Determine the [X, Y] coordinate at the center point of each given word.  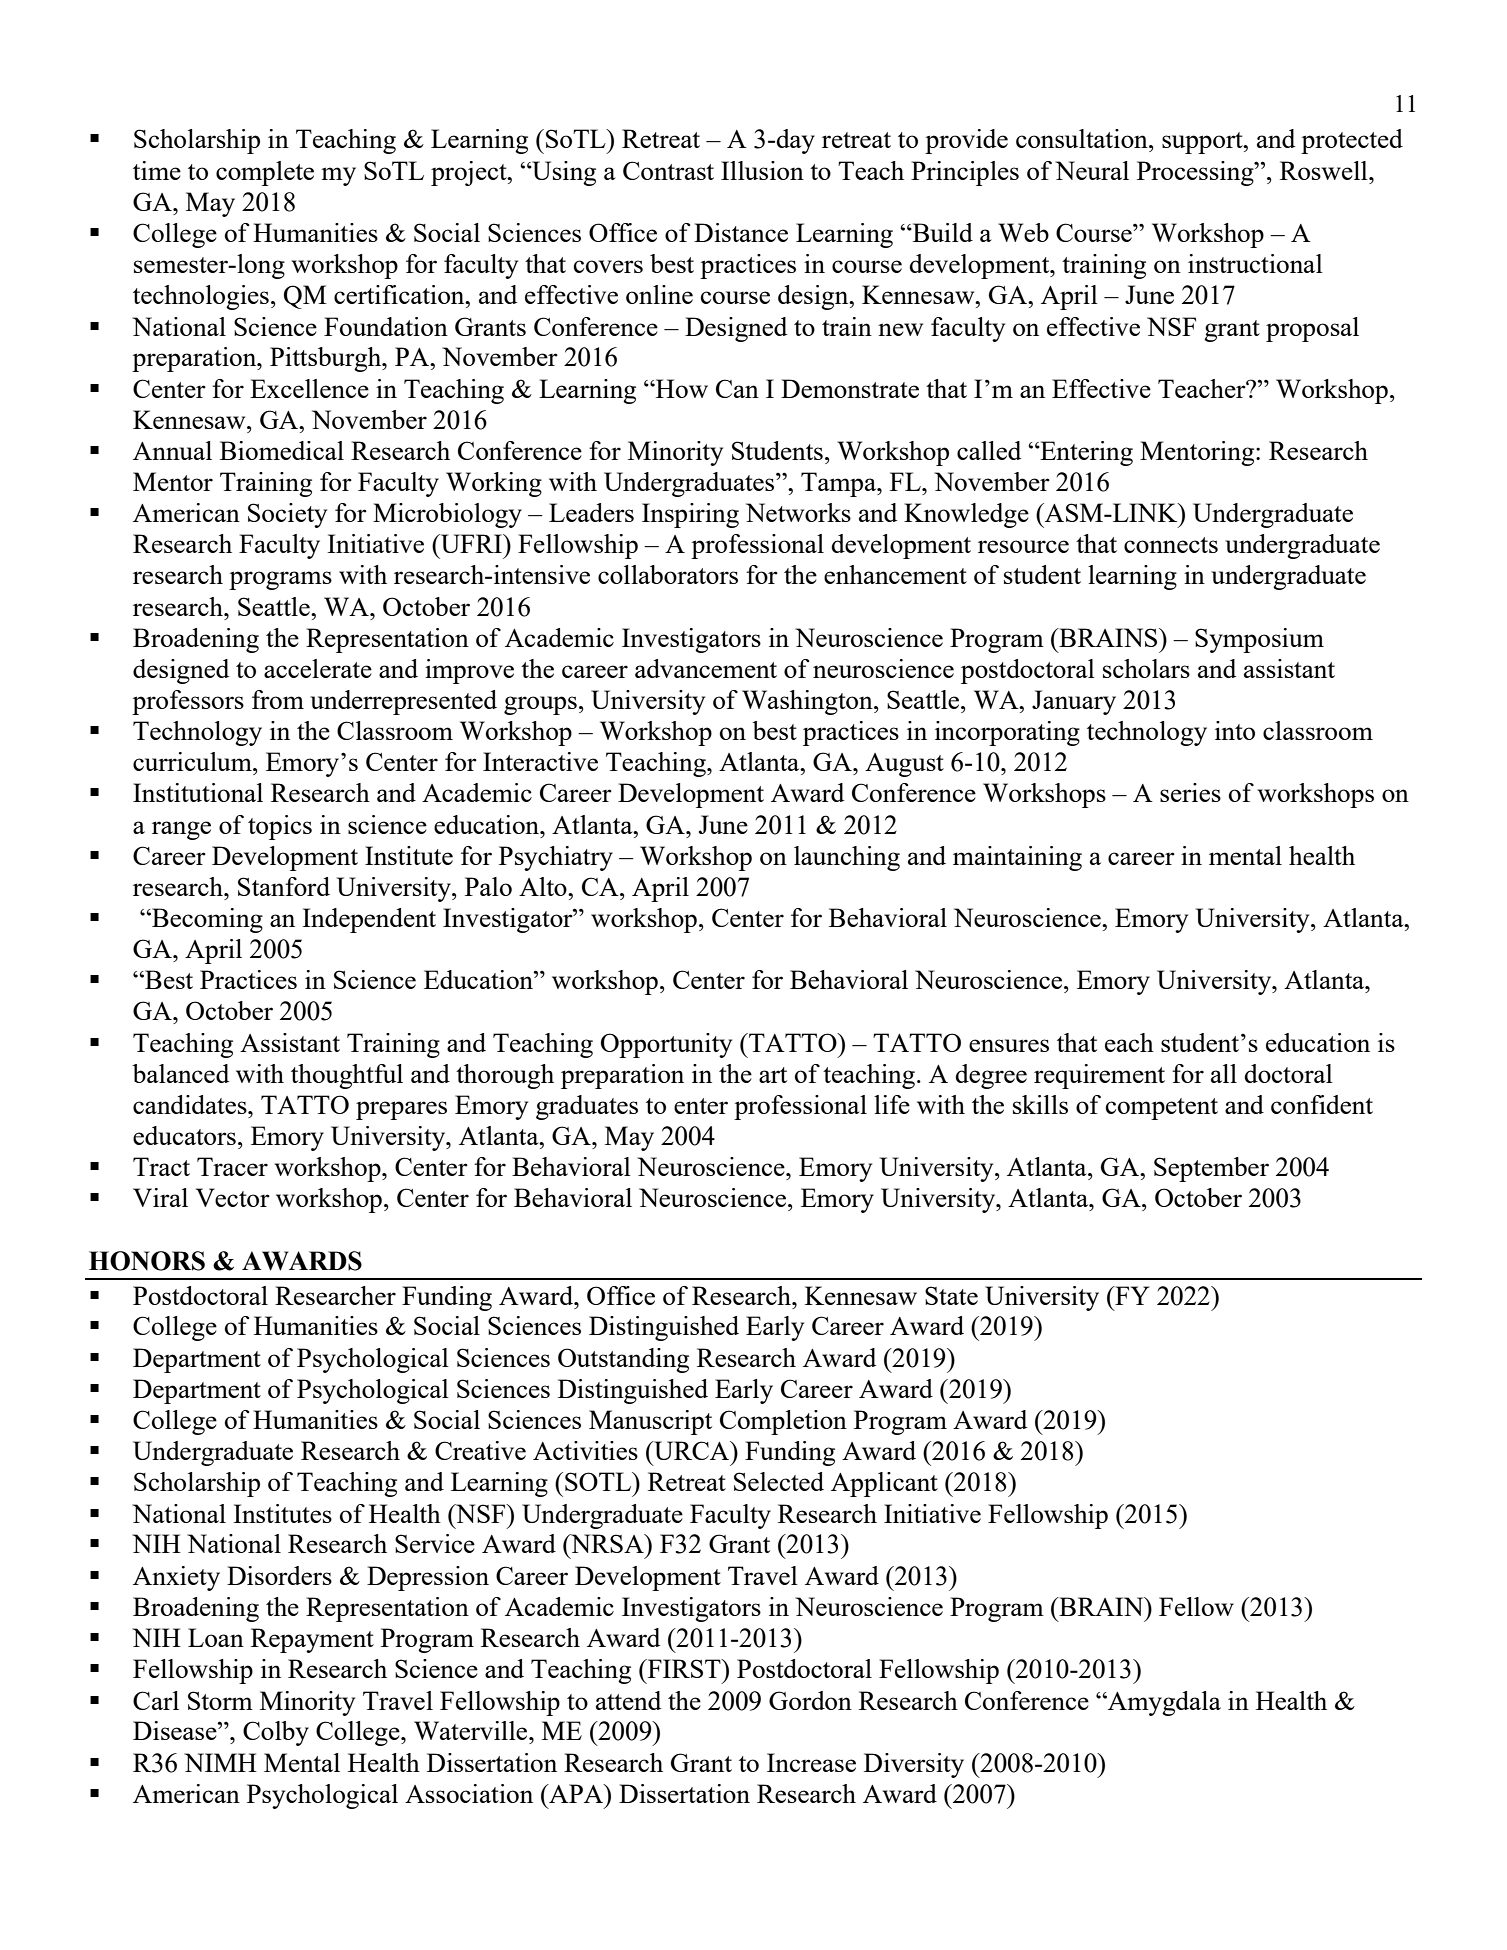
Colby [276, 1733]
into [1235, 730]
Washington [808, 702]
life [892, 1104]
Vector [233, 1197]
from [278, 699]
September [1211, 1169]
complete [265, 173]
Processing [1196, 173]
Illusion [762, 170]
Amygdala [1163, 1703]
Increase [811, 1762]
